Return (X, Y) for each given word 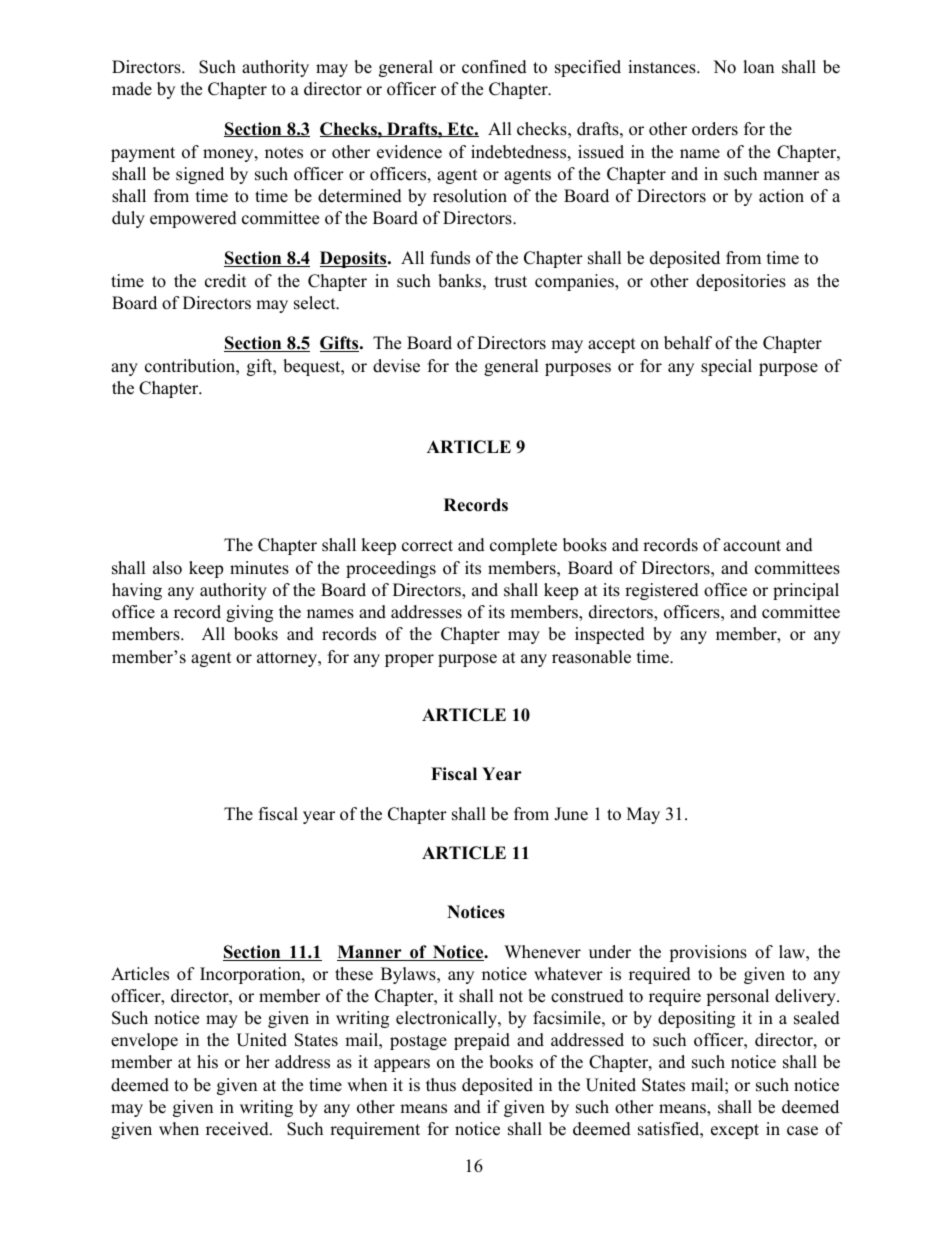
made (132, 89)
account (752, 546)
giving (249, 613)
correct (427, 546)
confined (494, 67)
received (238, 1129)
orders (715, 129)
